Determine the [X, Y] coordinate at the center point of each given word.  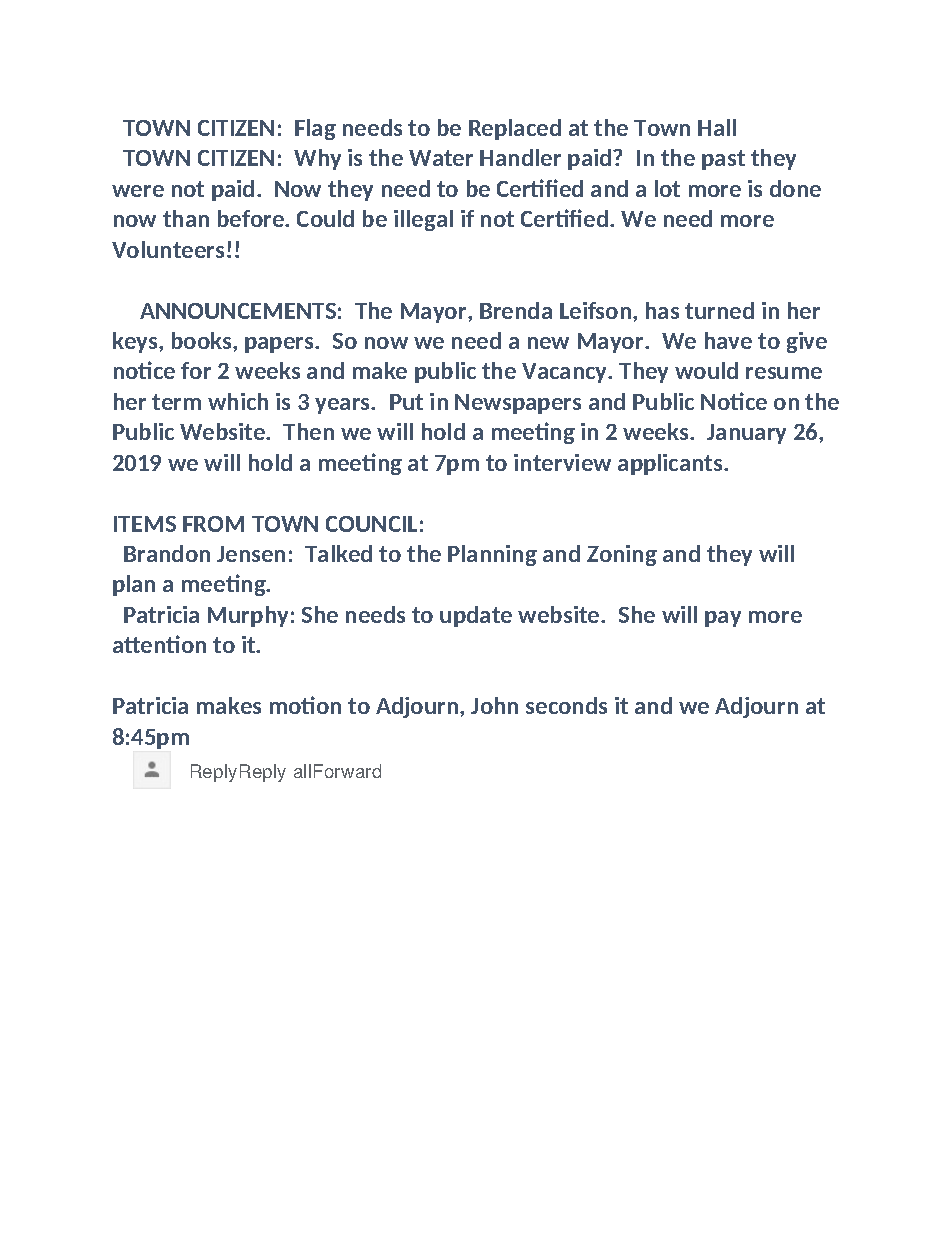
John [494, 705]
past [723, 160]
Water [441, 158]
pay [723, 619]
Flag [315, 129]
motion [305, 705]
